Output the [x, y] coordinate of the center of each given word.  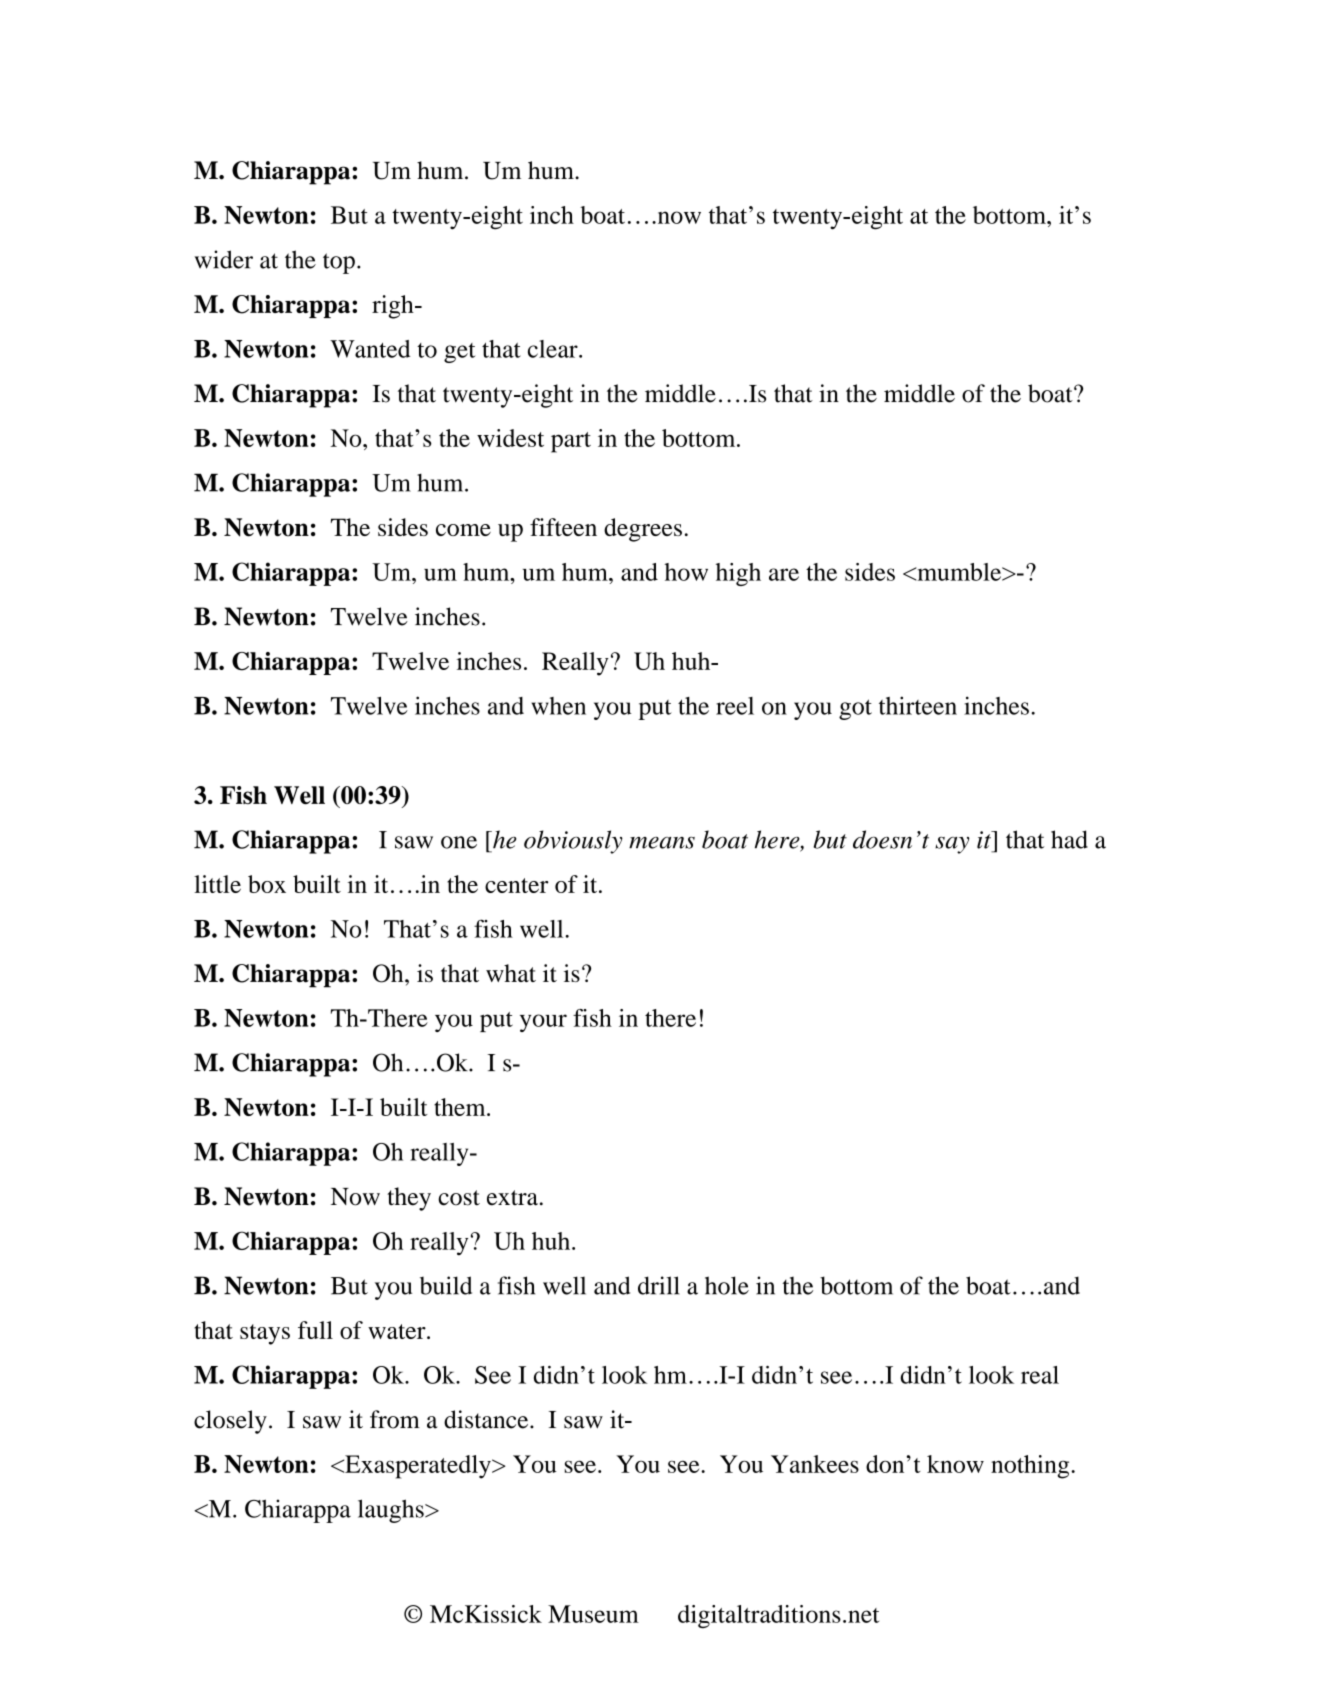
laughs [392, 1511]
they [409, 1199]
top [339, 263]
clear [554, 349]
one [459, 842]
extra [512, 1198]
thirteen [918, 705]
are [784, 574]
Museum [593, 1614]
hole [727, 1285]
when [558, 706]
